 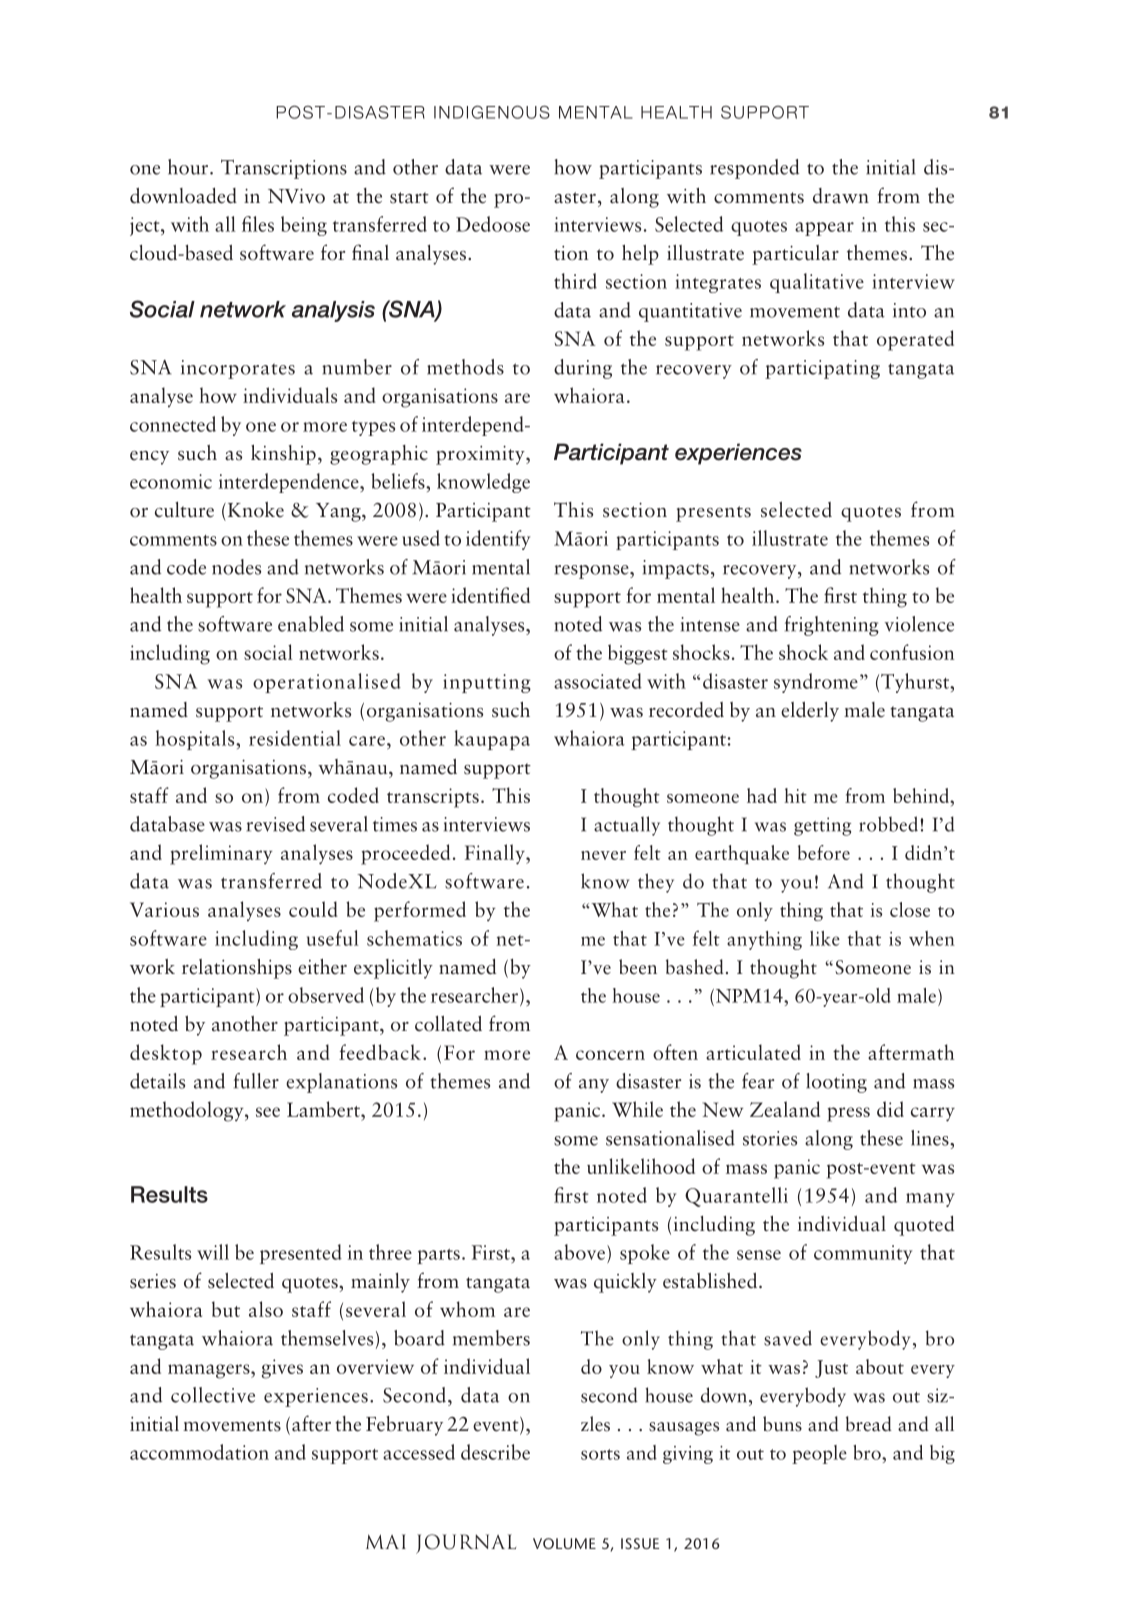 I want to click on collective, so click(x=213, y=1395).
